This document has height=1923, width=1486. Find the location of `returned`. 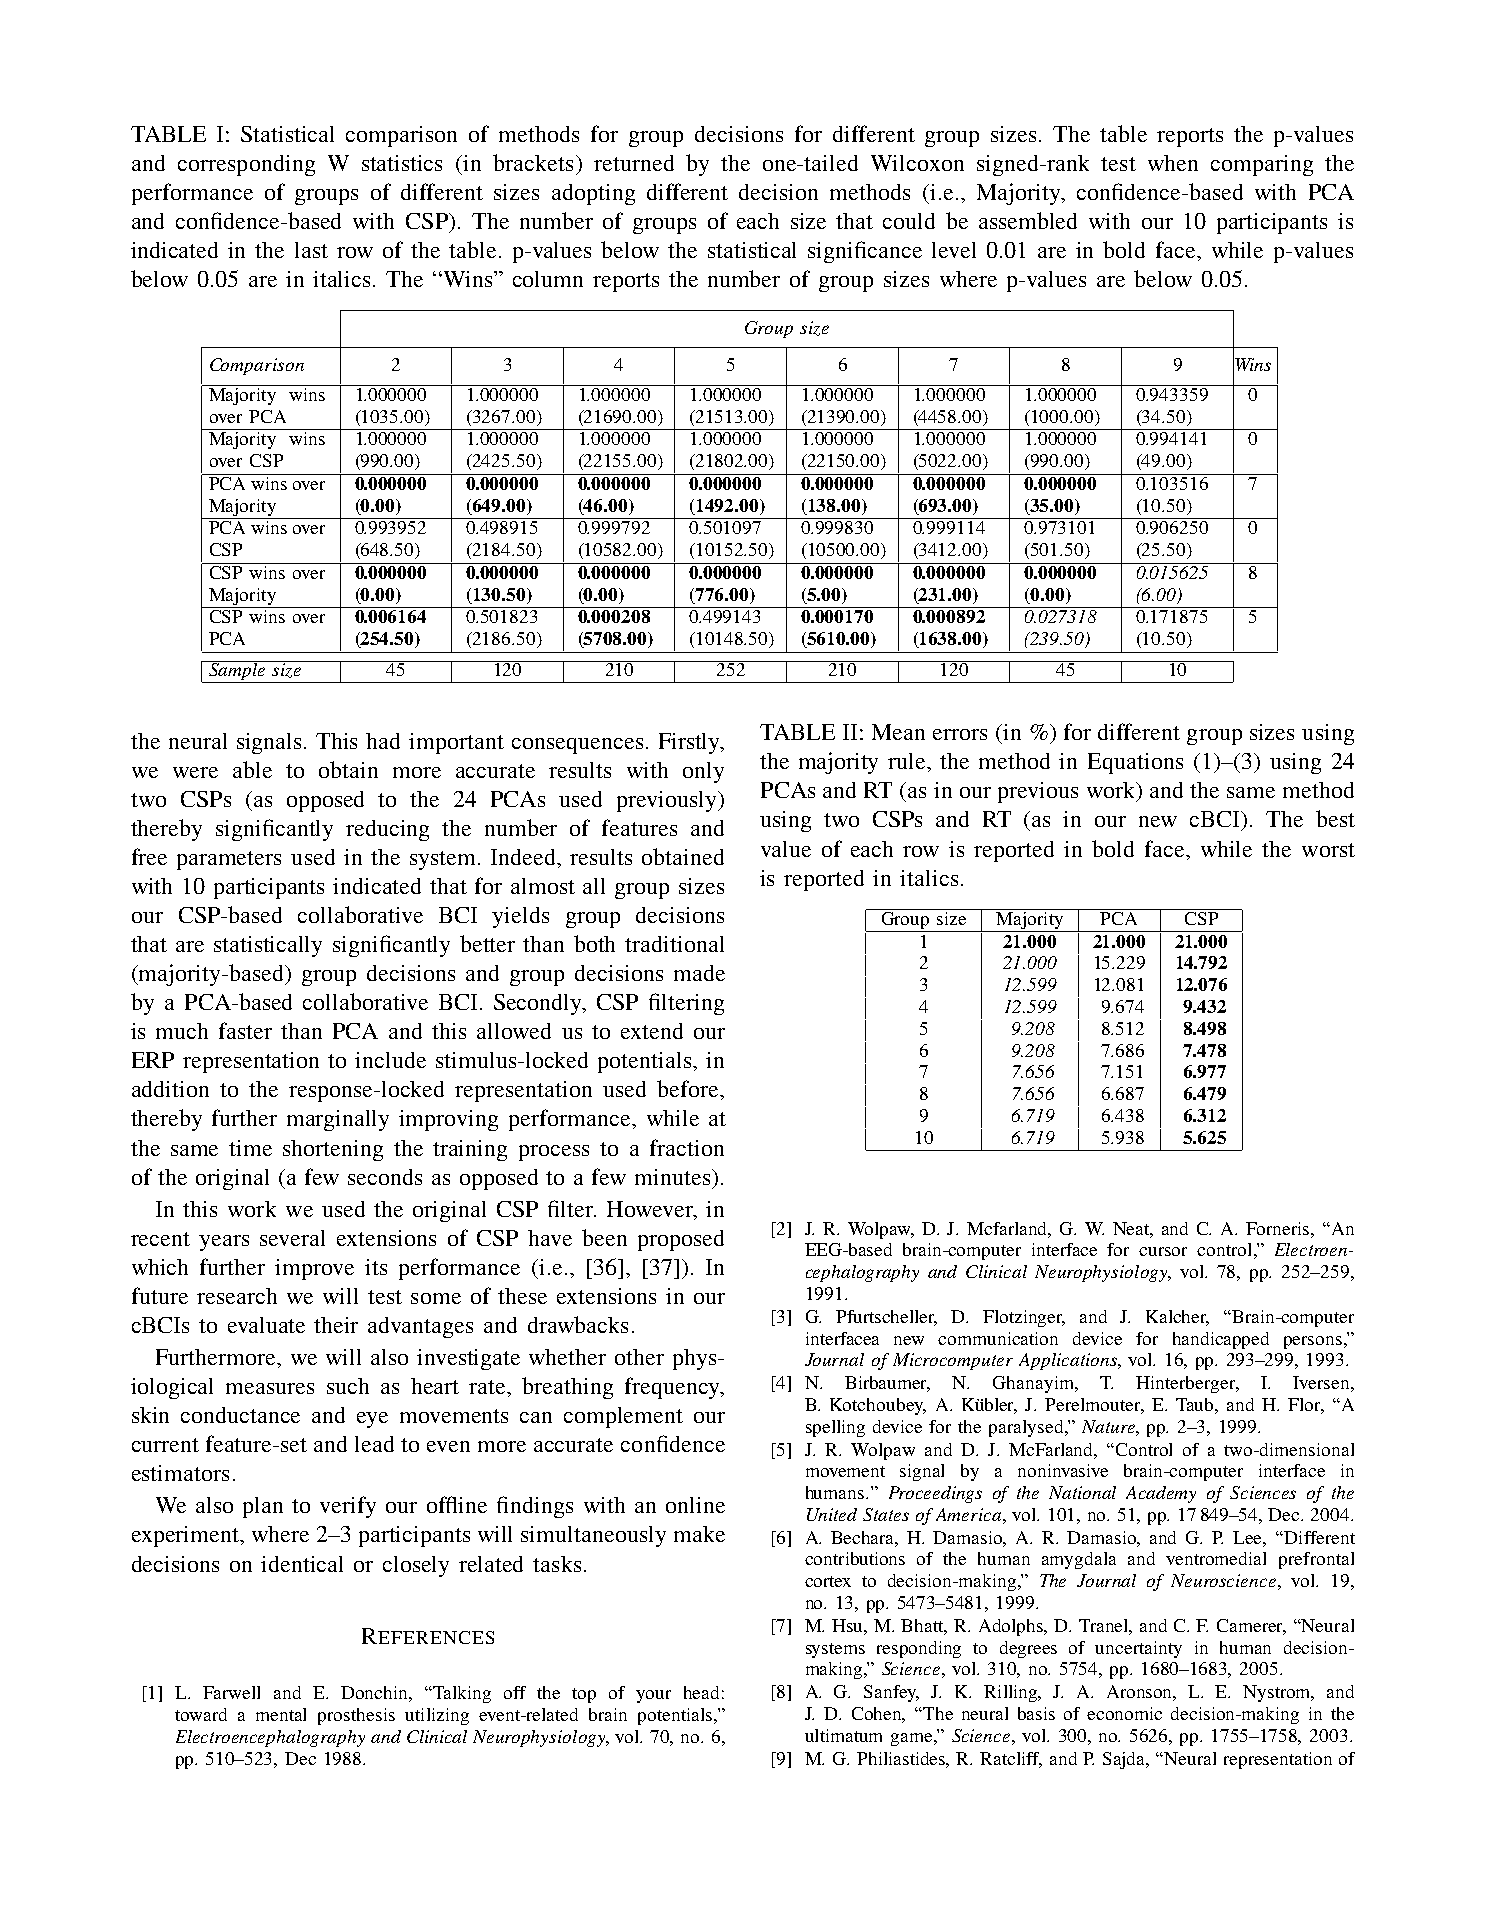

returned is located at coordinates (634, 163).
